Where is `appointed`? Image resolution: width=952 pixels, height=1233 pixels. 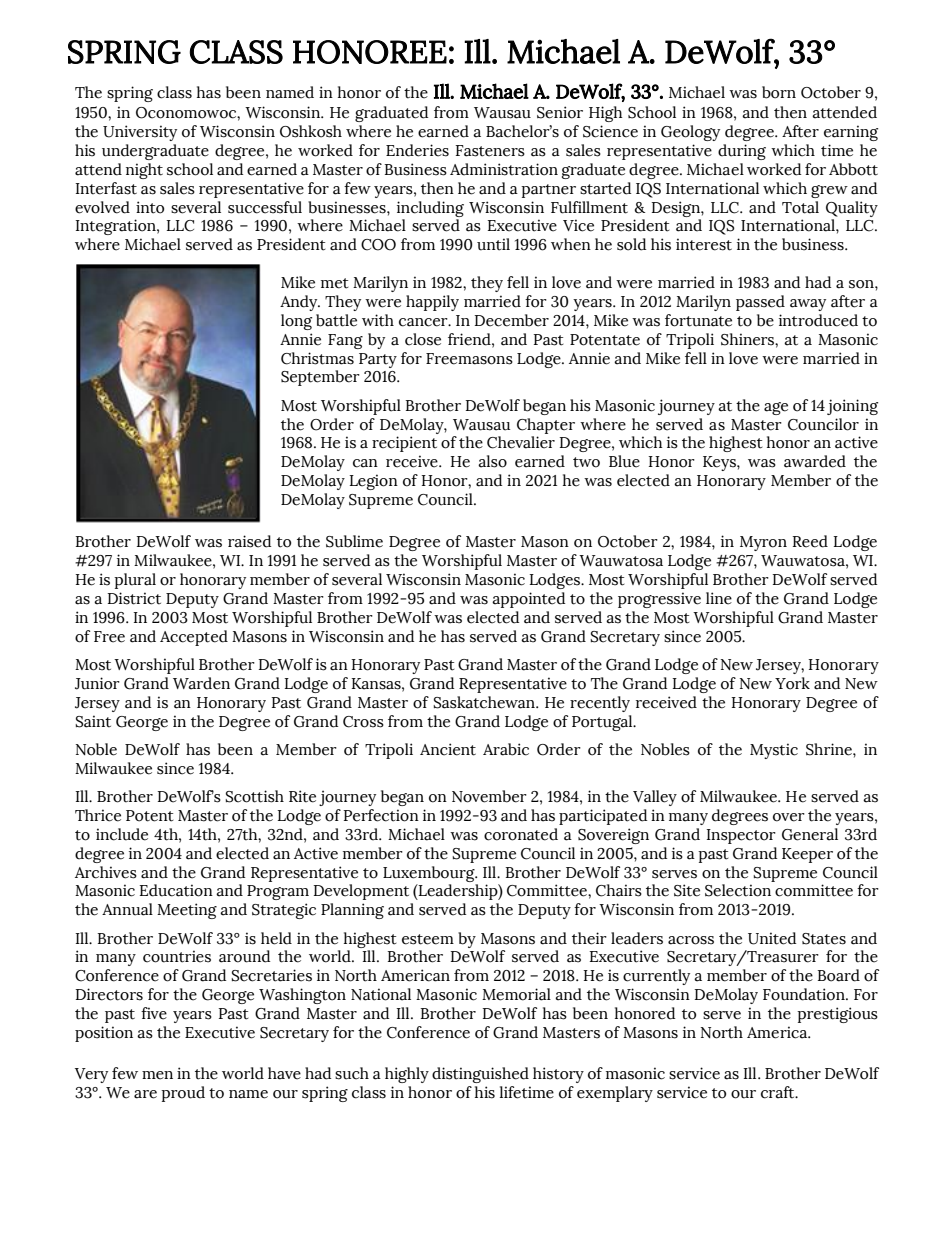 appointed is located at coordinates (528, 600).
